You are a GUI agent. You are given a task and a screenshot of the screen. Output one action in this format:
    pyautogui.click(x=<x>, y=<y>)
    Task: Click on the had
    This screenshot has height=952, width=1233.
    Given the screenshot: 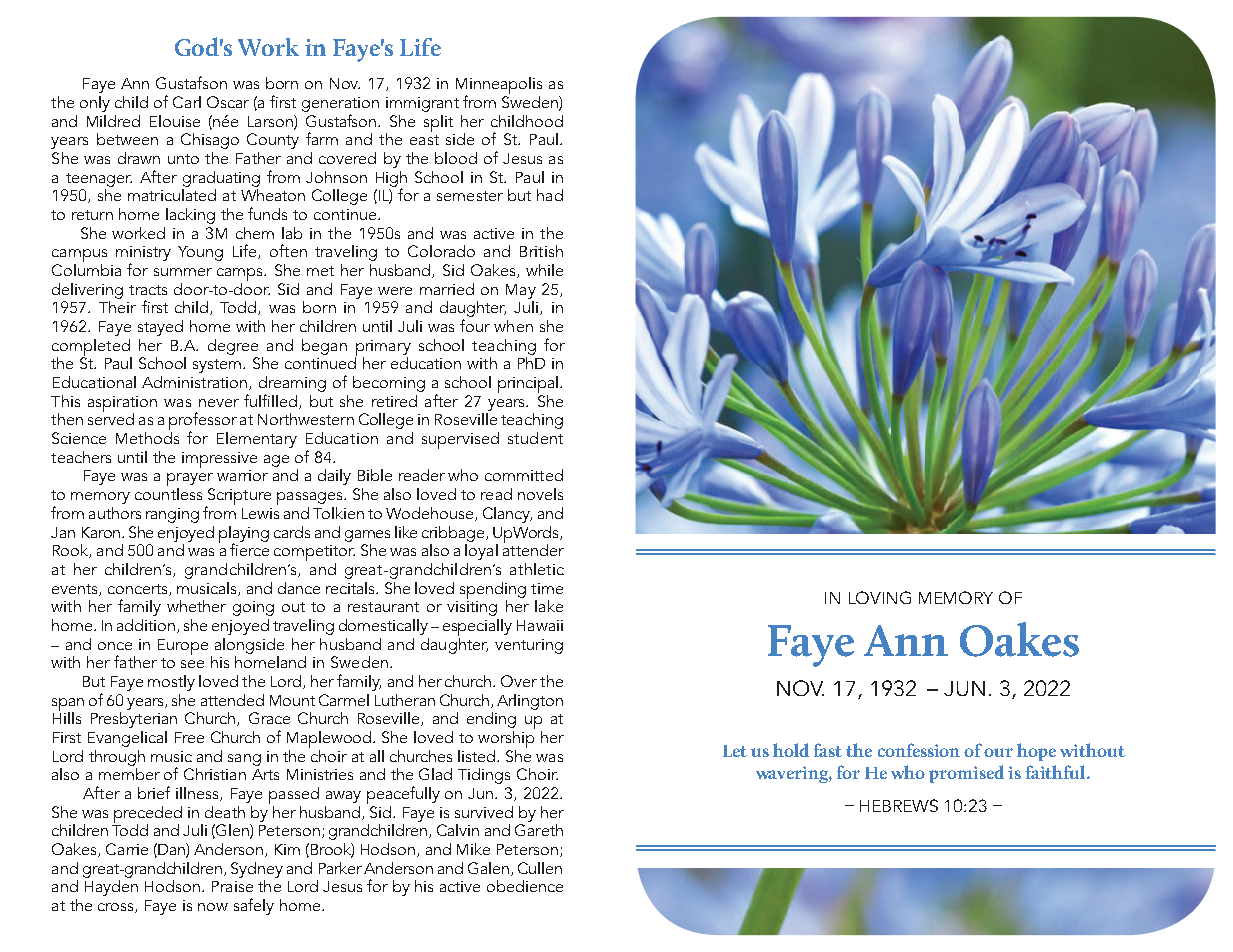 What is the action you would take?
    pyautogui.click(x=550, y=195)
